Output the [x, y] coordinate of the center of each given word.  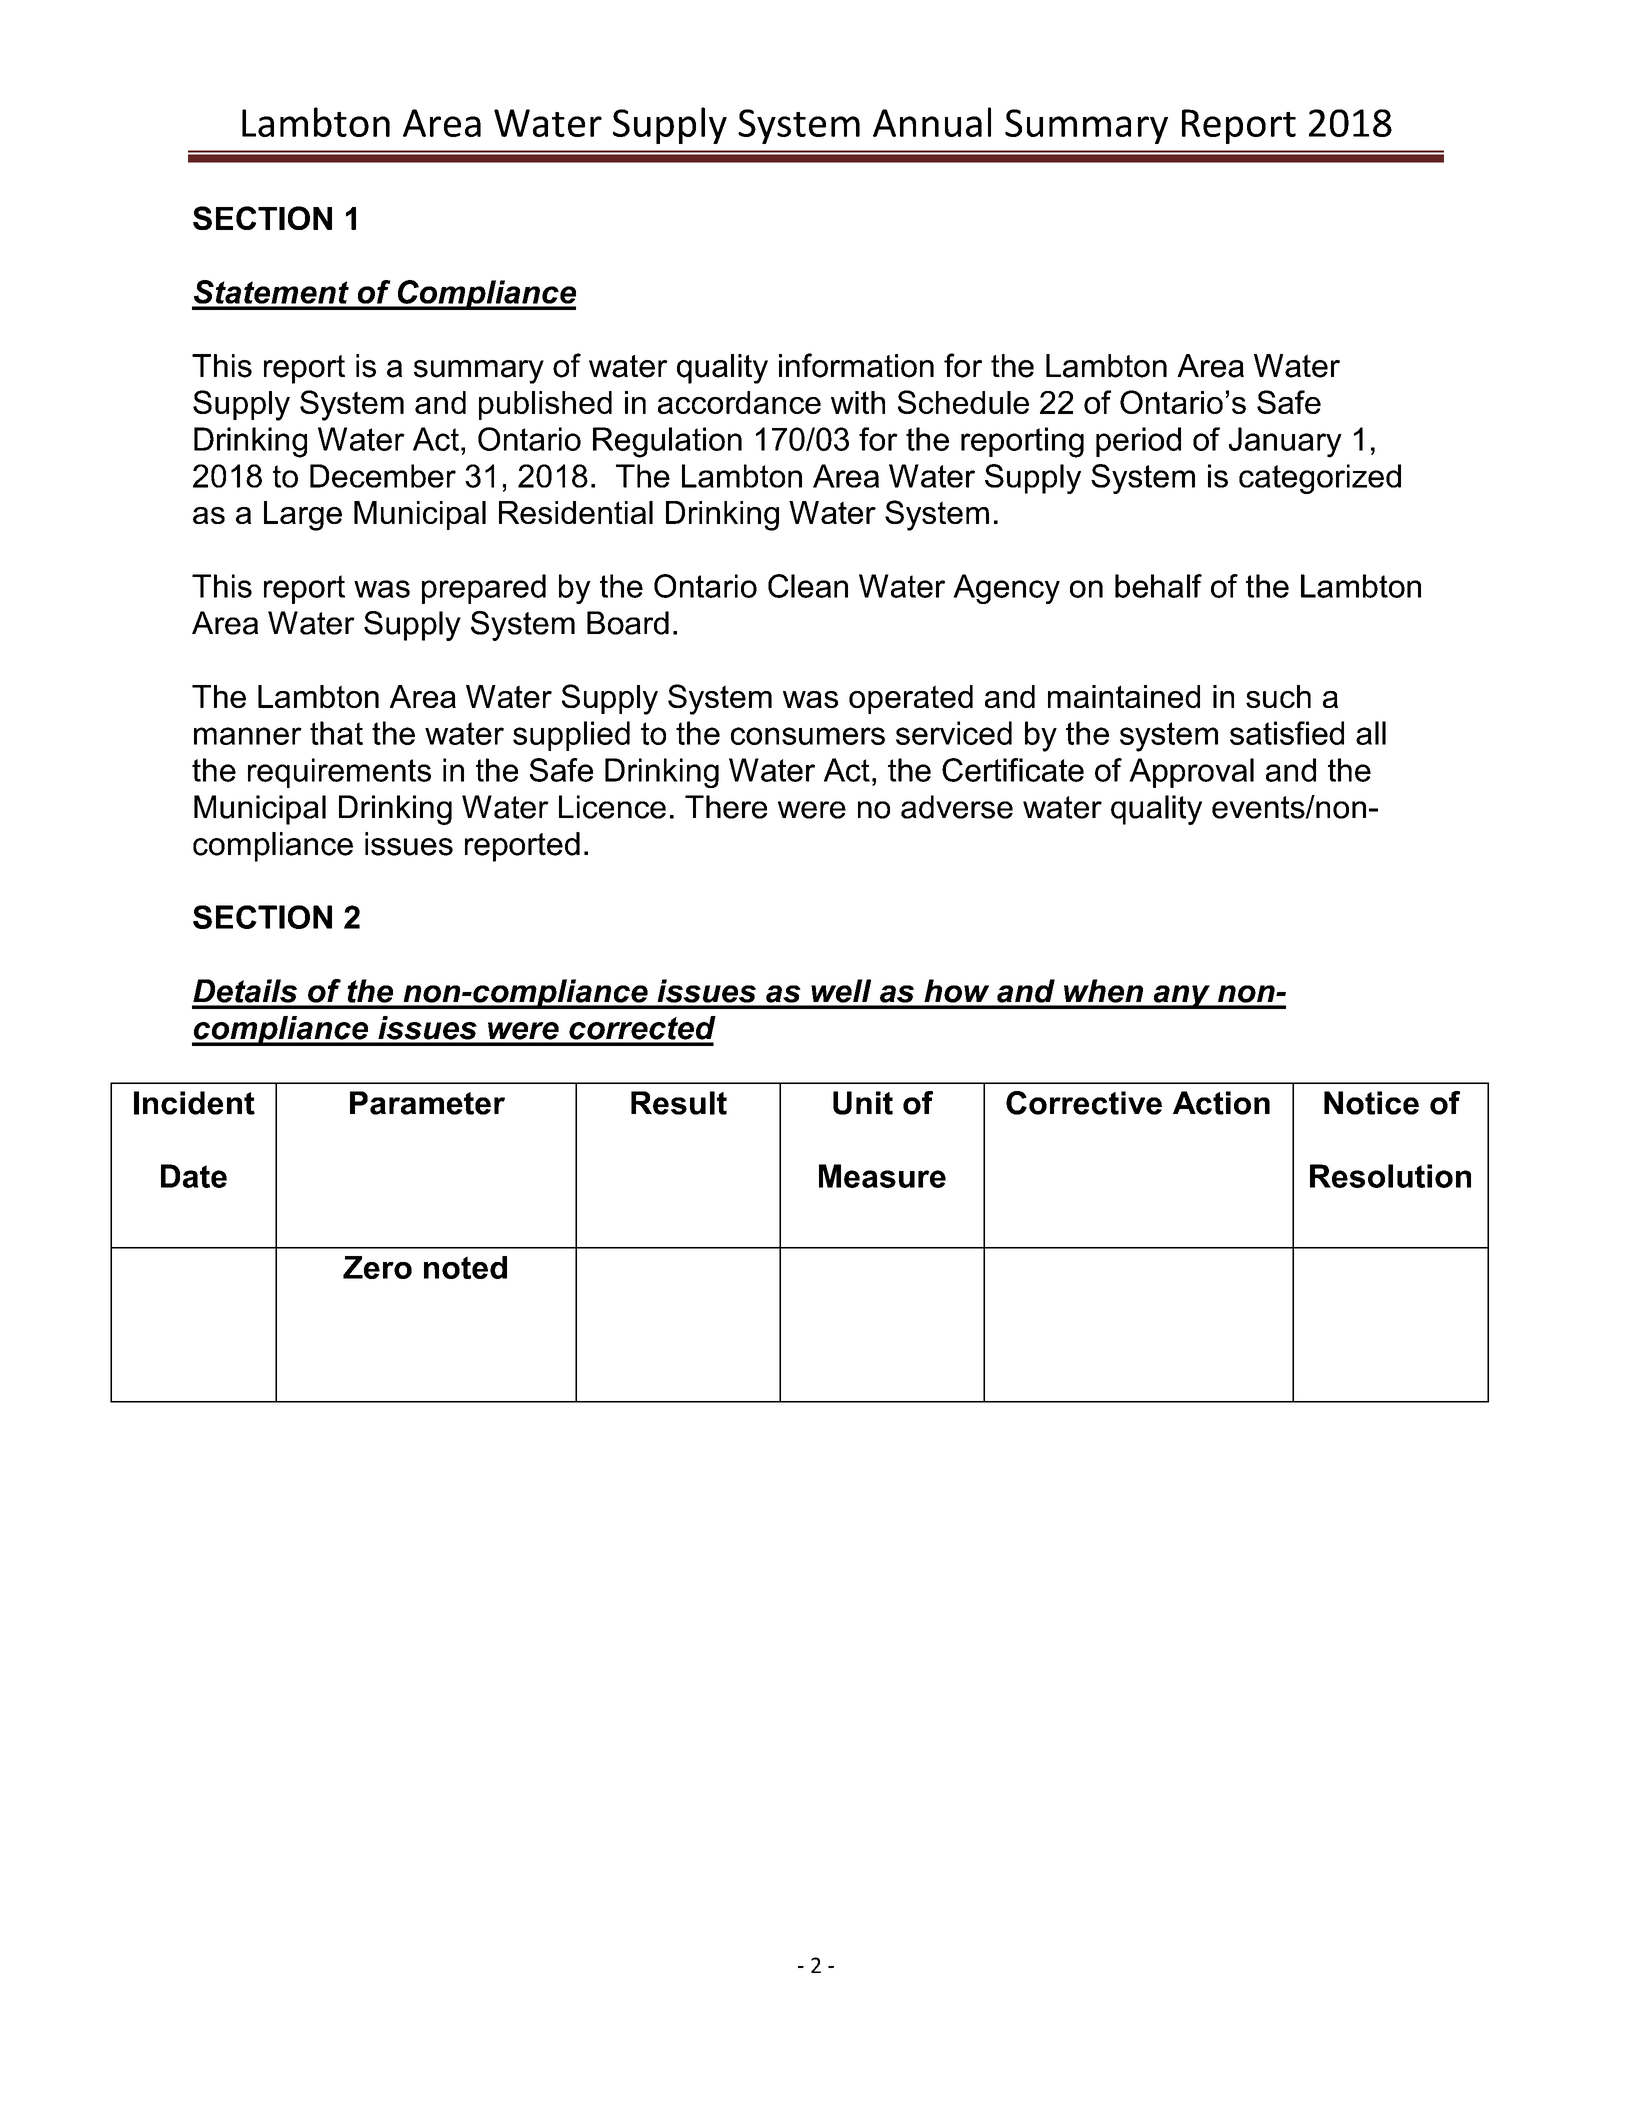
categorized [1320, 479]
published [545, 405]
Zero [377, 1267]
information [856, 365]
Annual [932, 122]
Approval [1191, 773]
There [726, 807]
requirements [339, 773]
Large [303, 516]
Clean [808, 586]
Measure [882, 1176]
